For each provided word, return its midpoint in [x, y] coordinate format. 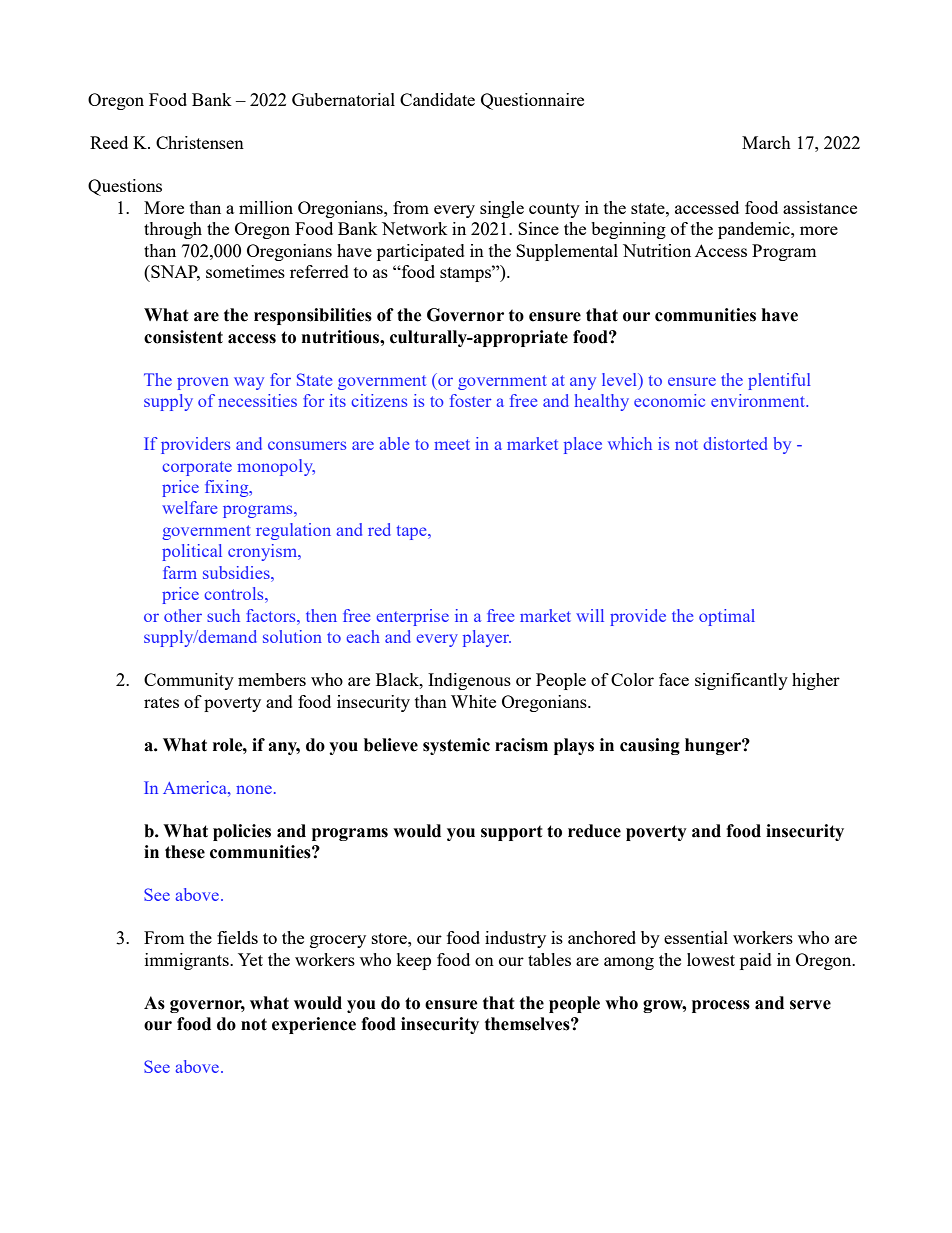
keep [413, 961]
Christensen [200, 142]
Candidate [437, 99]
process [721, 1006]
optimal [727, 617]
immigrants [188, 961]
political [192, 552]
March [766, 142]
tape [413, 532]
